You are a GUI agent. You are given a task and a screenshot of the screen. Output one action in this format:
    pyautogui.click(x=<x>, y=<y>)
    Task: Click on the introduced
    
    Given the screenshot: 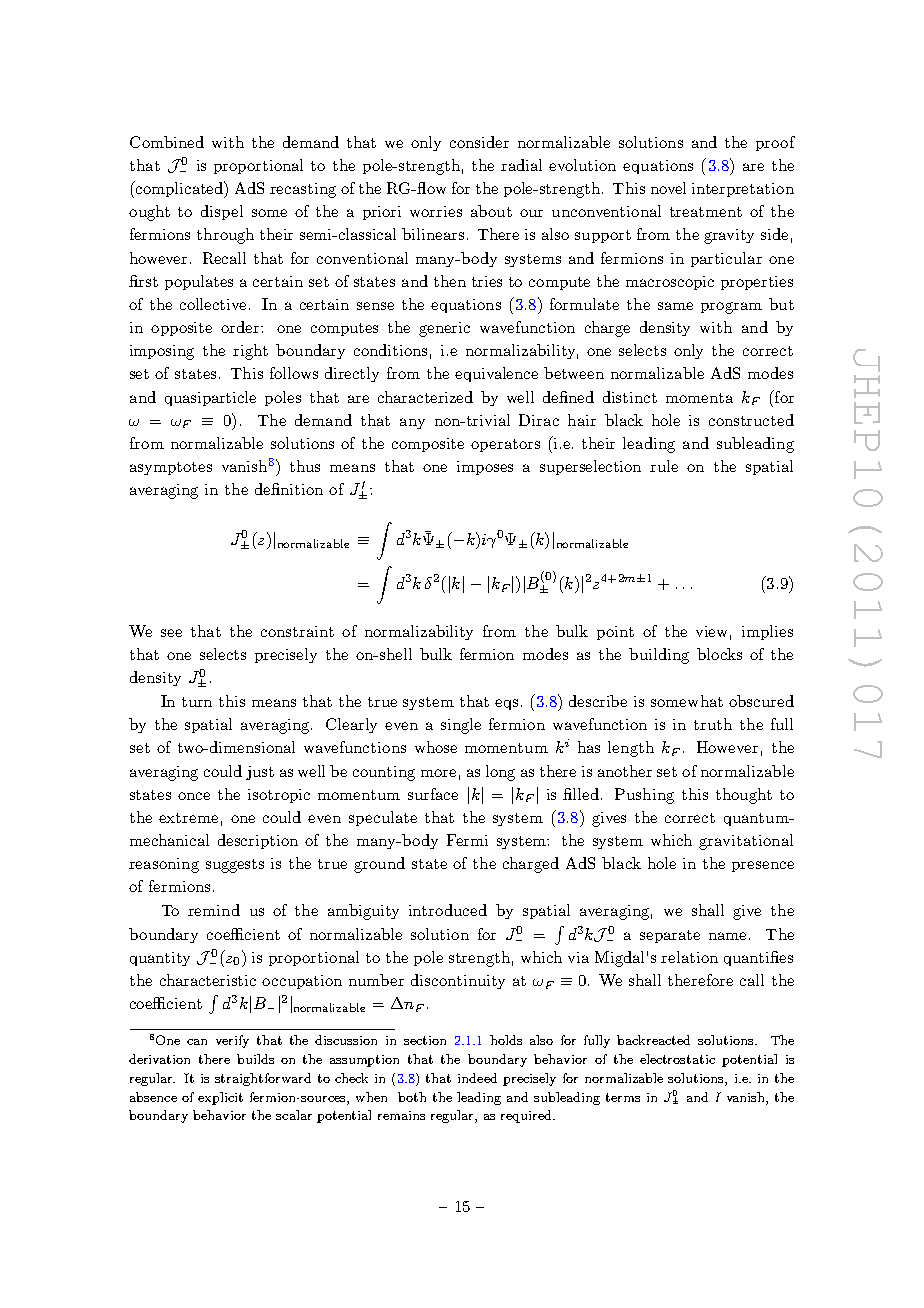 What is the action you would take?
    pyautogui.click(x=448, y=910)
